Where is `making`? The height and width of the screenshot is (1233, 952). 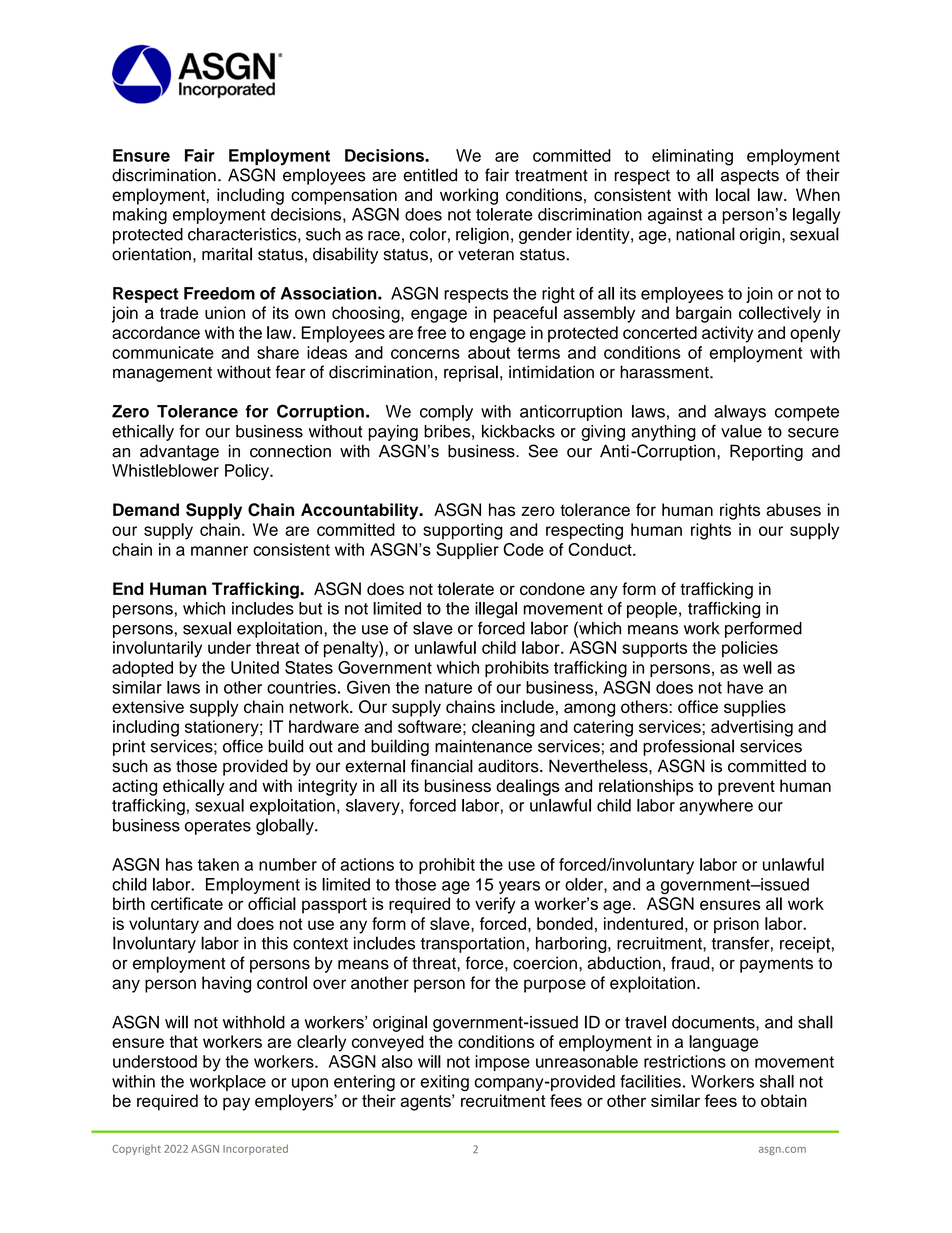
making is located at coordinates (140, 216).
